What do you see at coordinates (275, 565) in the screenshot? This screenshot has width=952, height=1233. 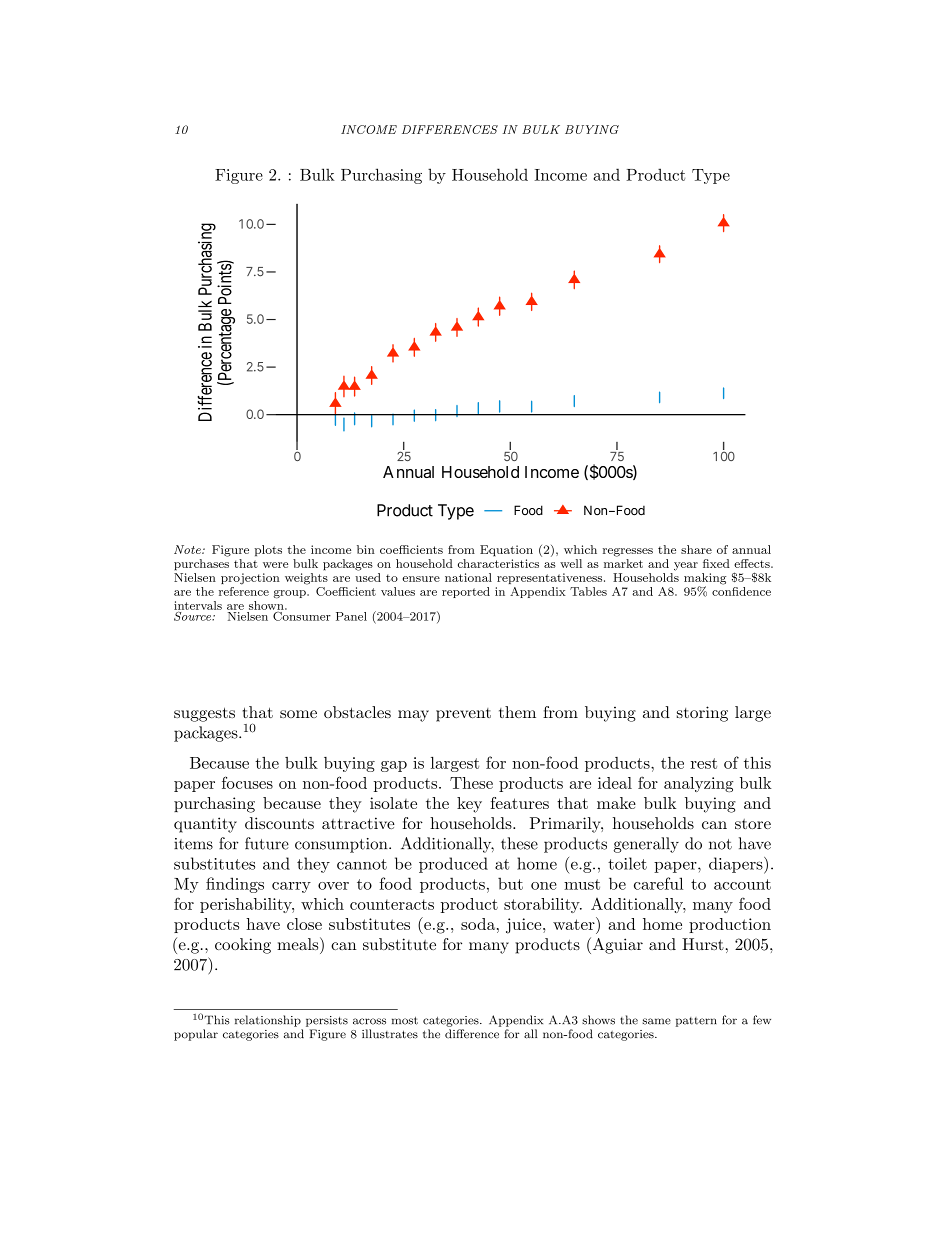 I see `were` at bounding box center [275, 565].
